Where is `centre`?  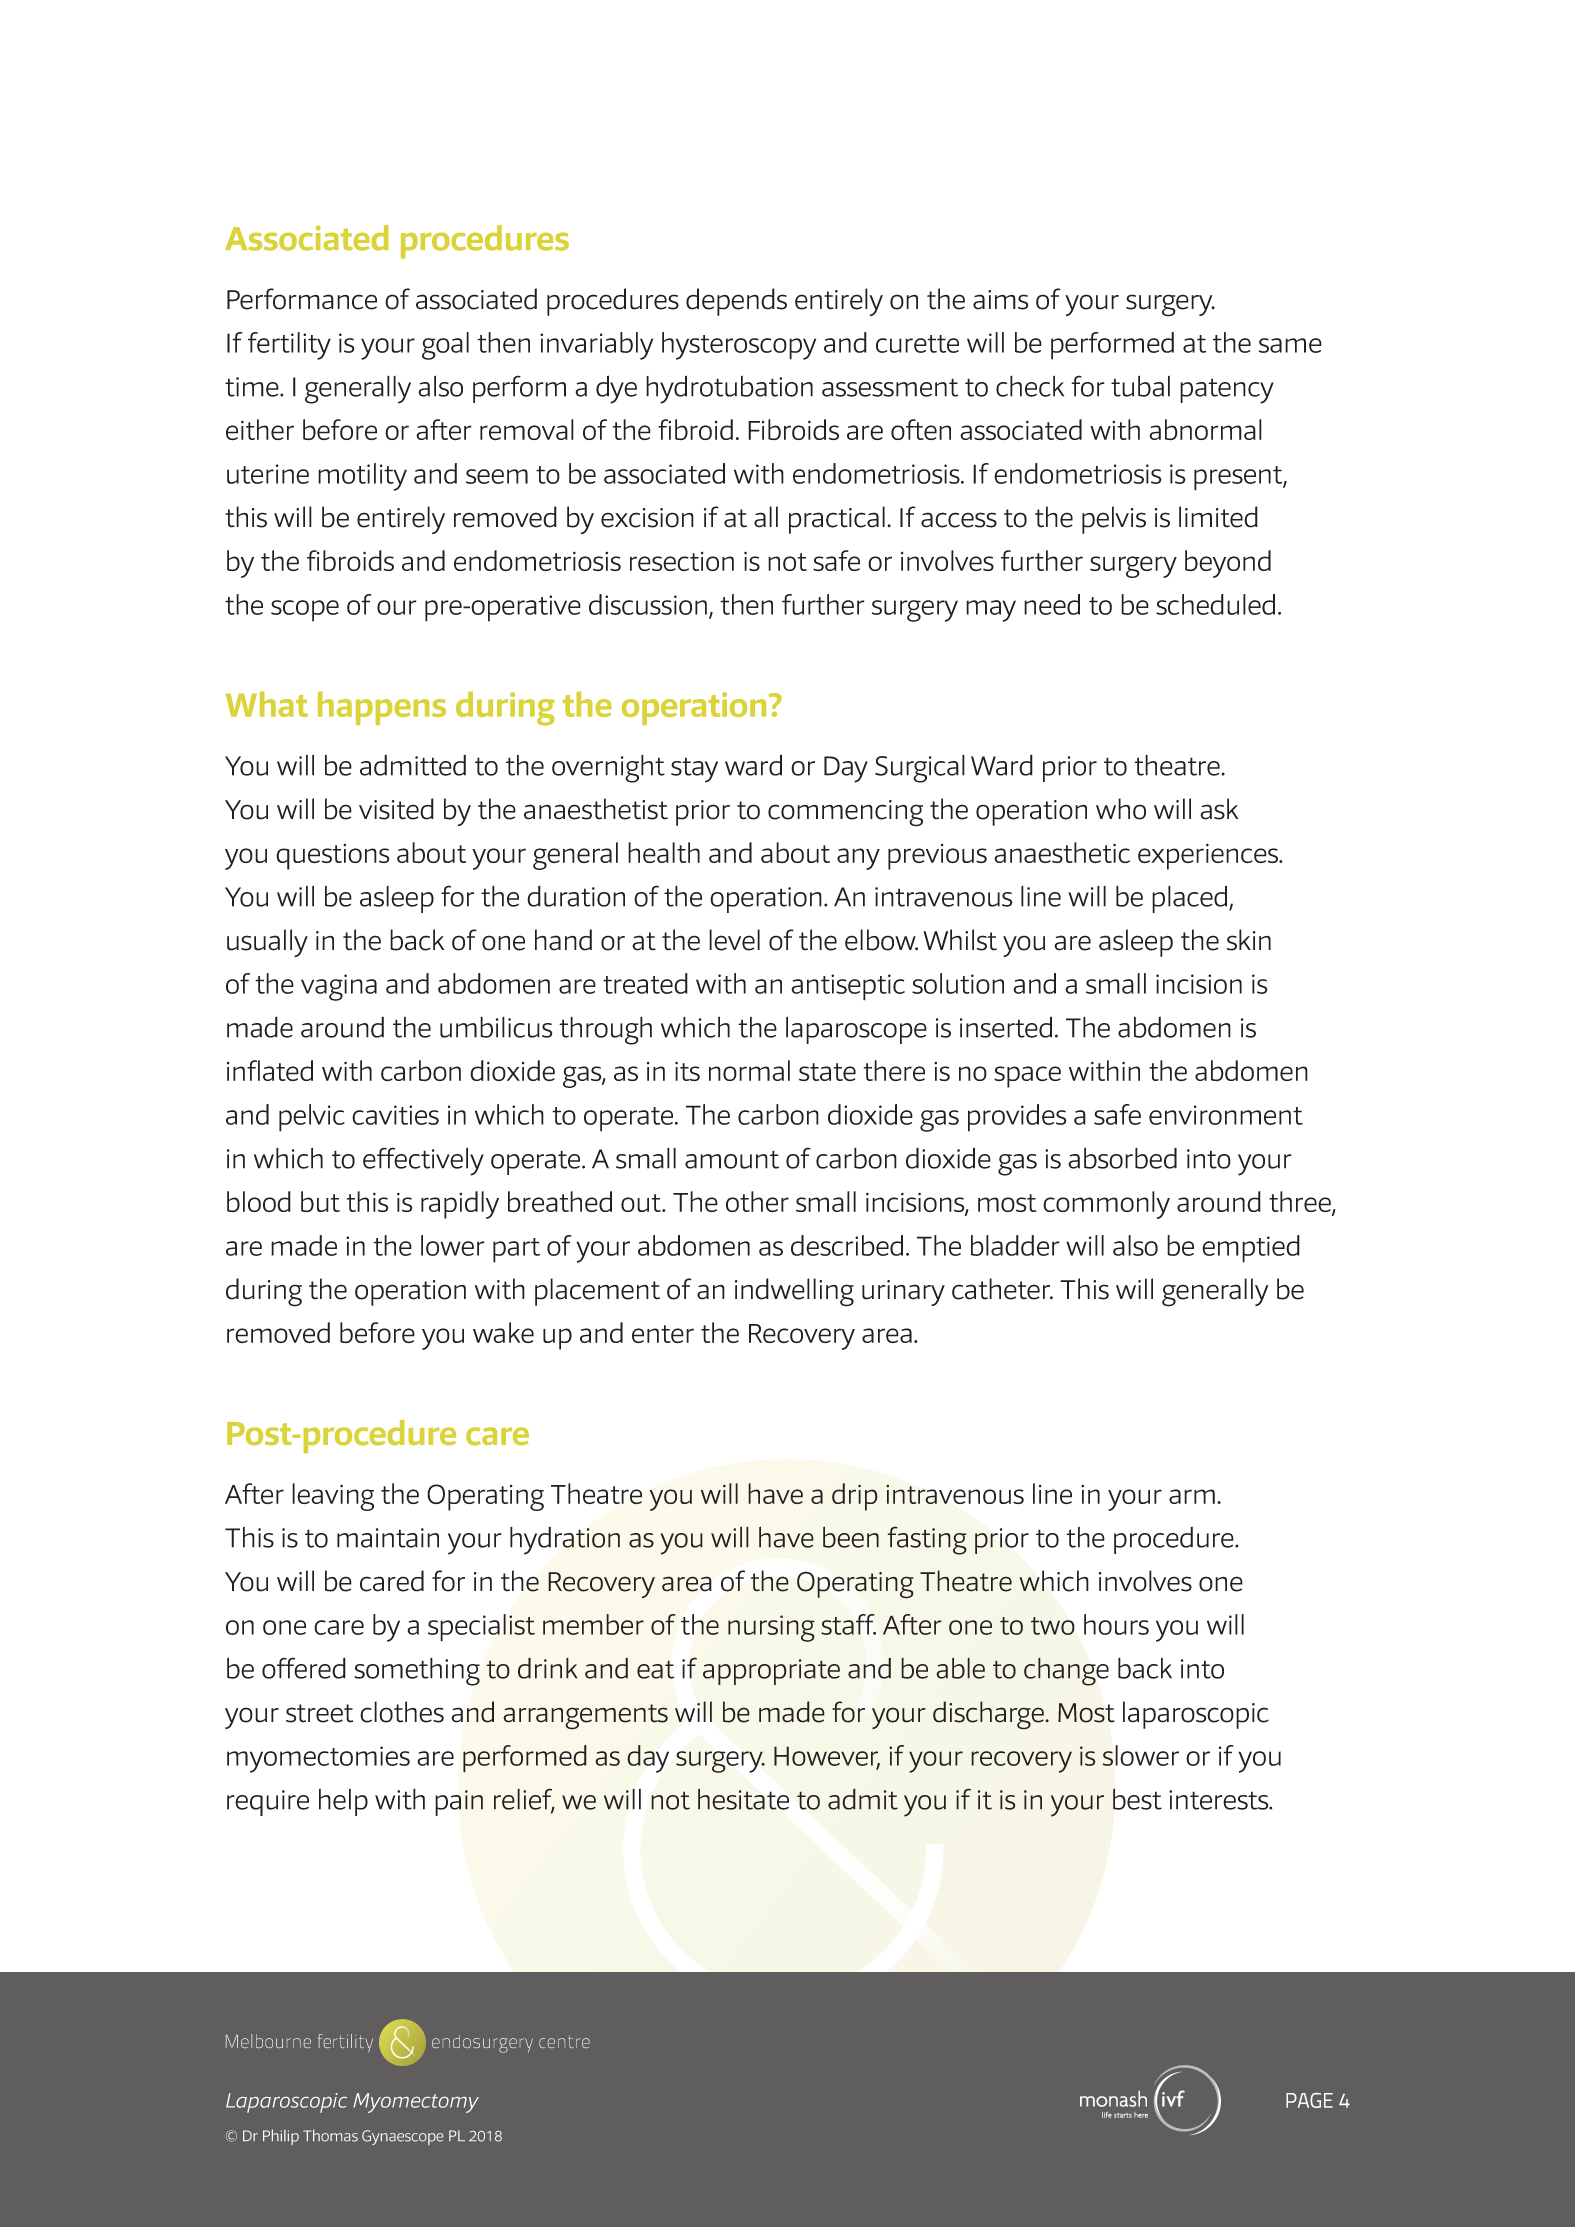
centre is located at coordinates (564, 2041).
